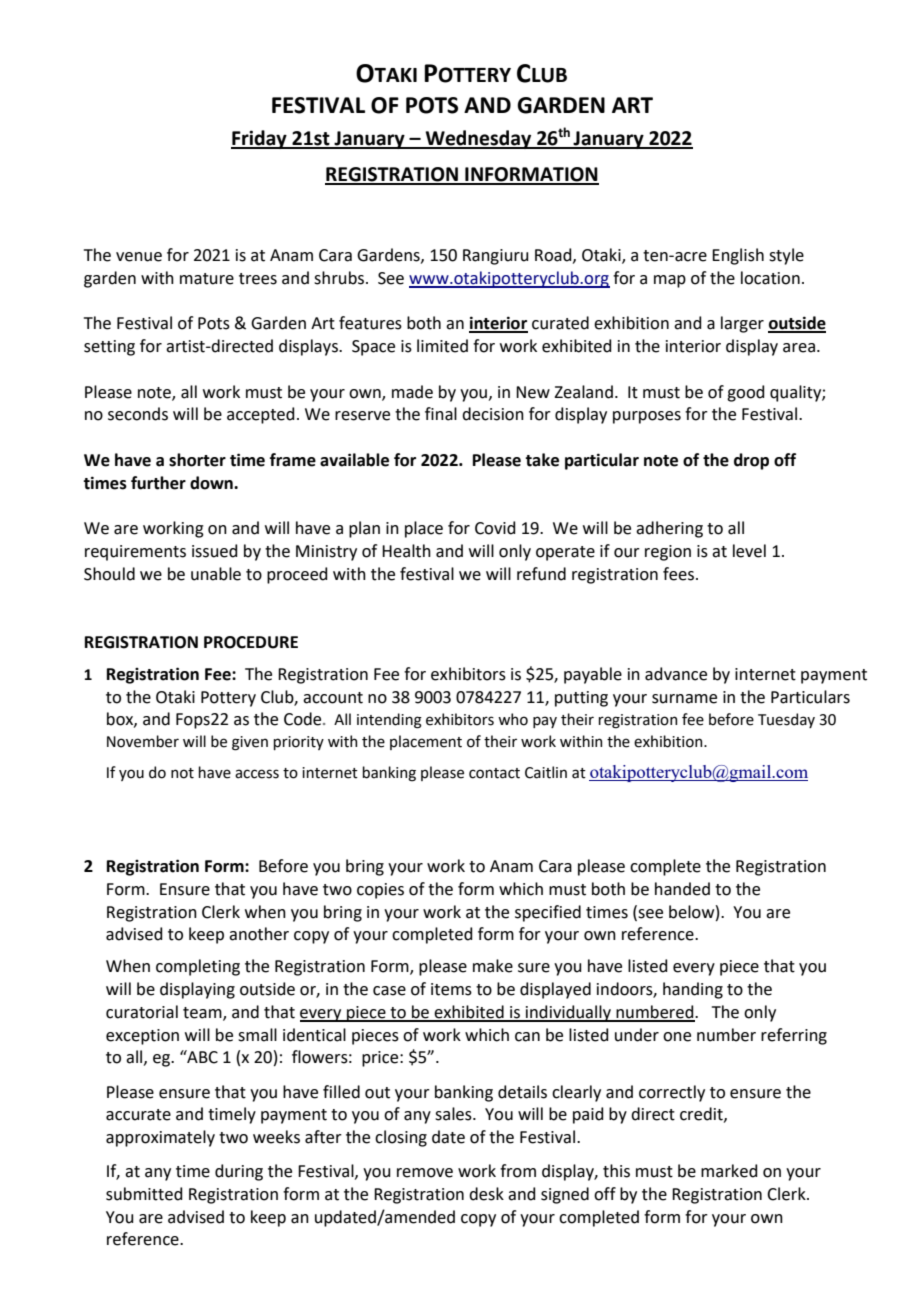  Describe the element at coordinates (738, 256) in the screenshot. I see `English` at that location.
